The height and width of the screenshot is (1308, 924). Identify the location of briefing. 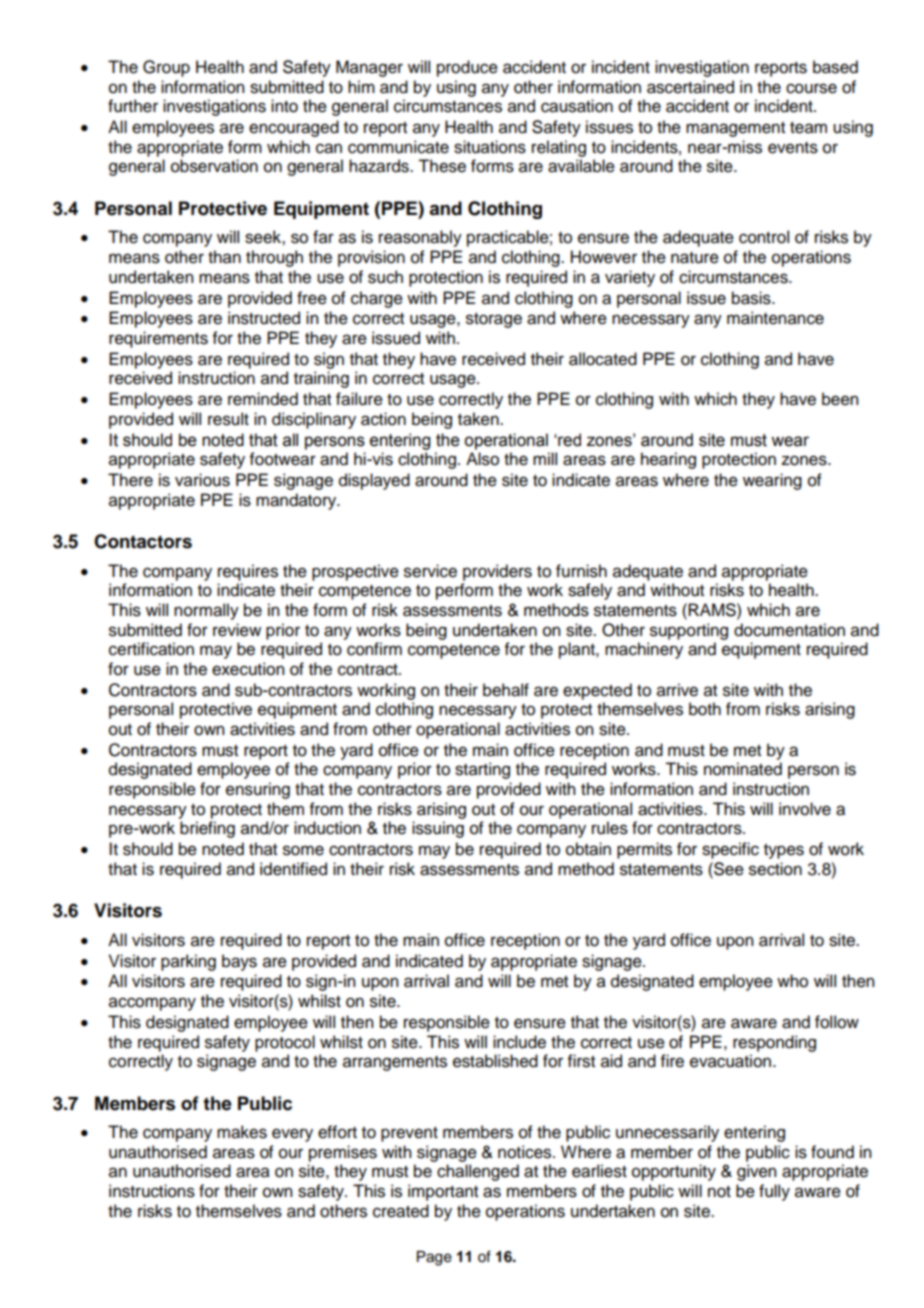
(207, 829).
